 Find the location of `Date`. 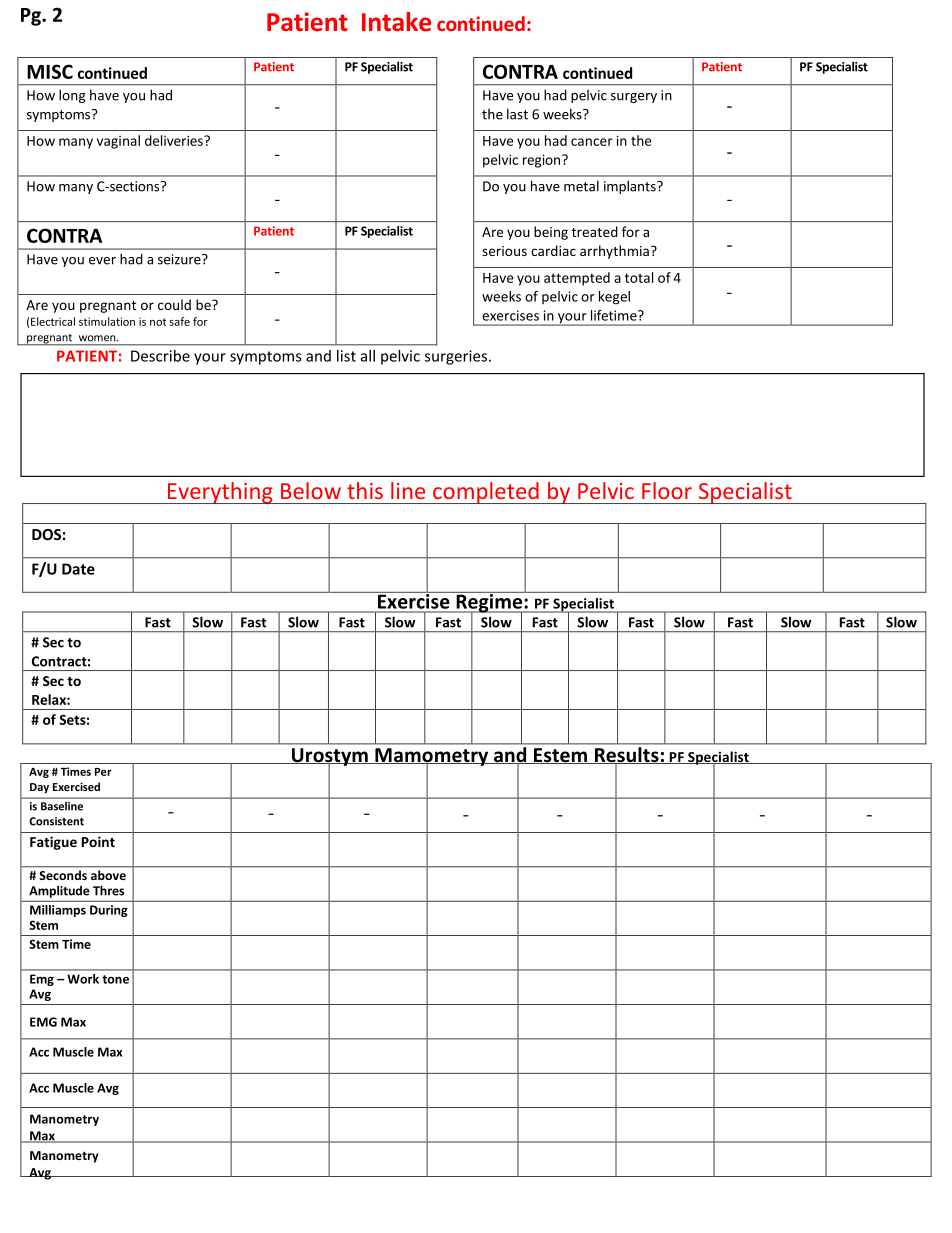

Date is located at coordinates (78, 569).
